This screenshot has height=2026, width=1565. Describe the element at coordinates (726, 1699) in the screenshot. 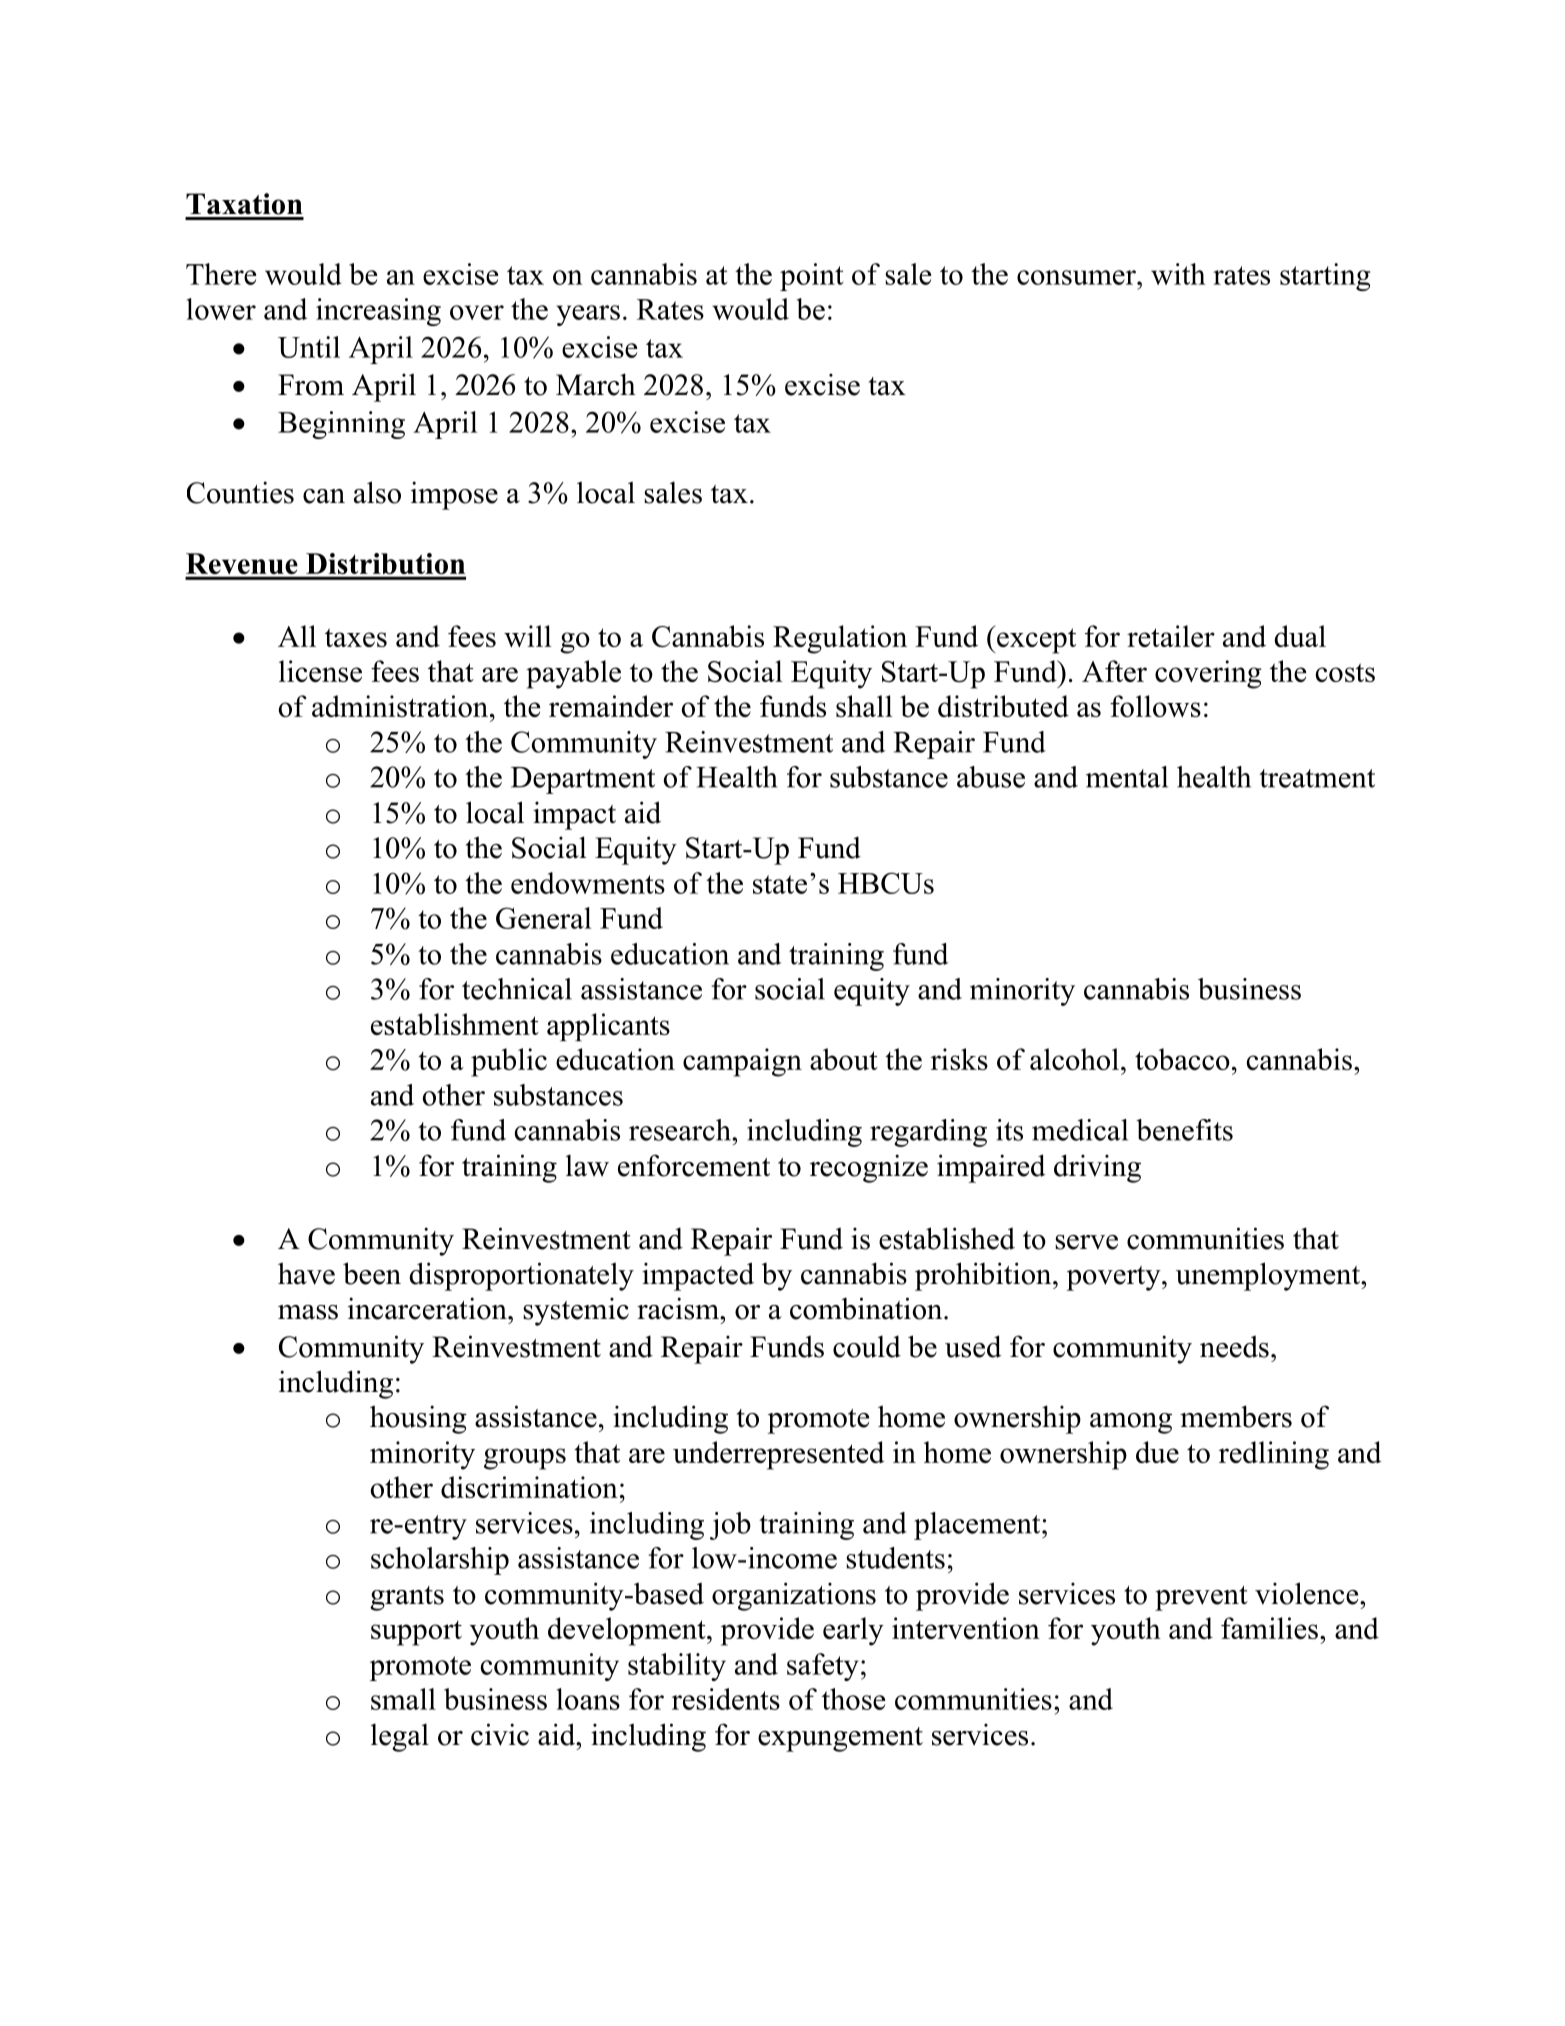

I see `residents` at that location.
